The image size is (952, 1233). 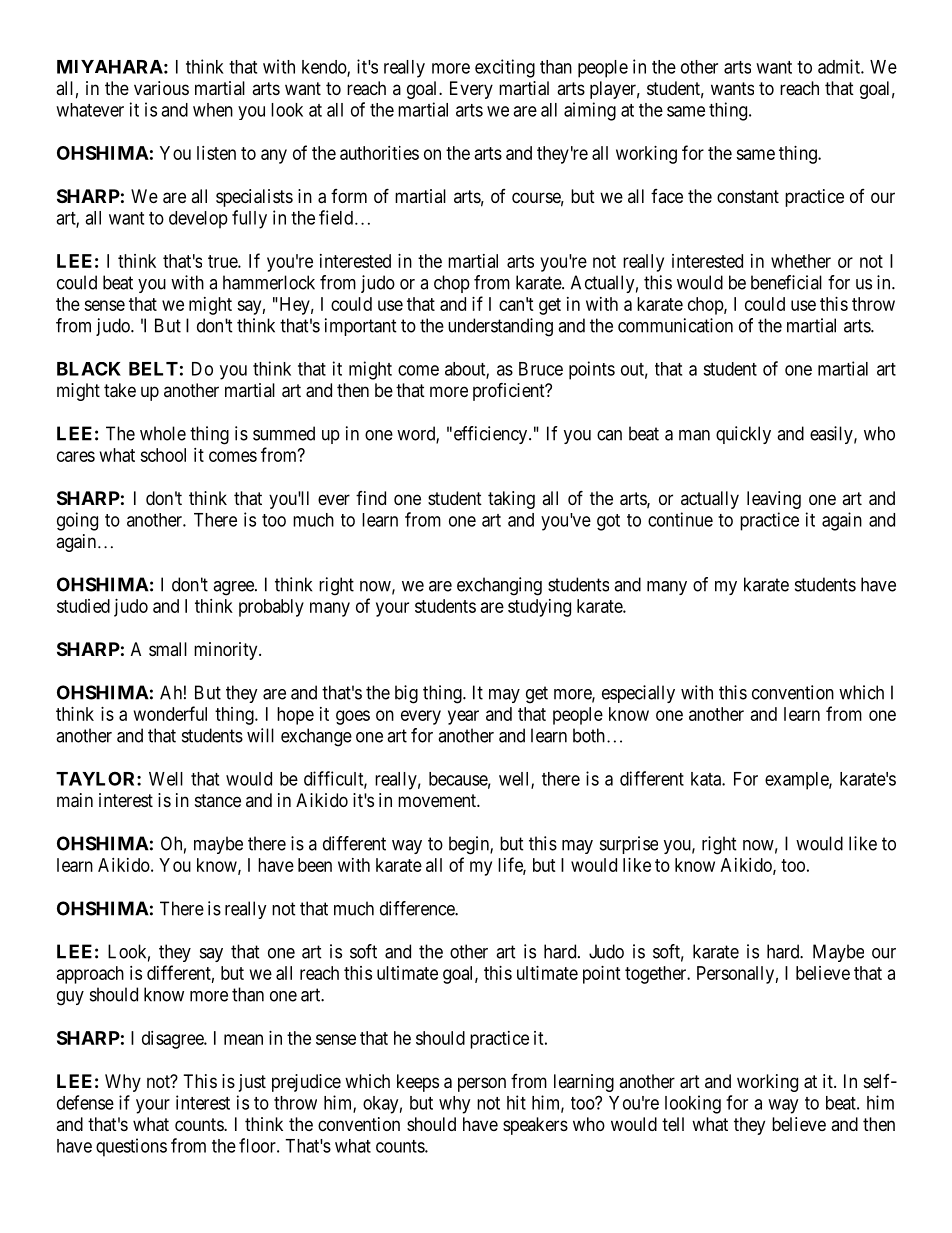 What do you see at coordinates (131, 1147) in the screenshot?
I see `questions` at bounding box center [131, 1147].
